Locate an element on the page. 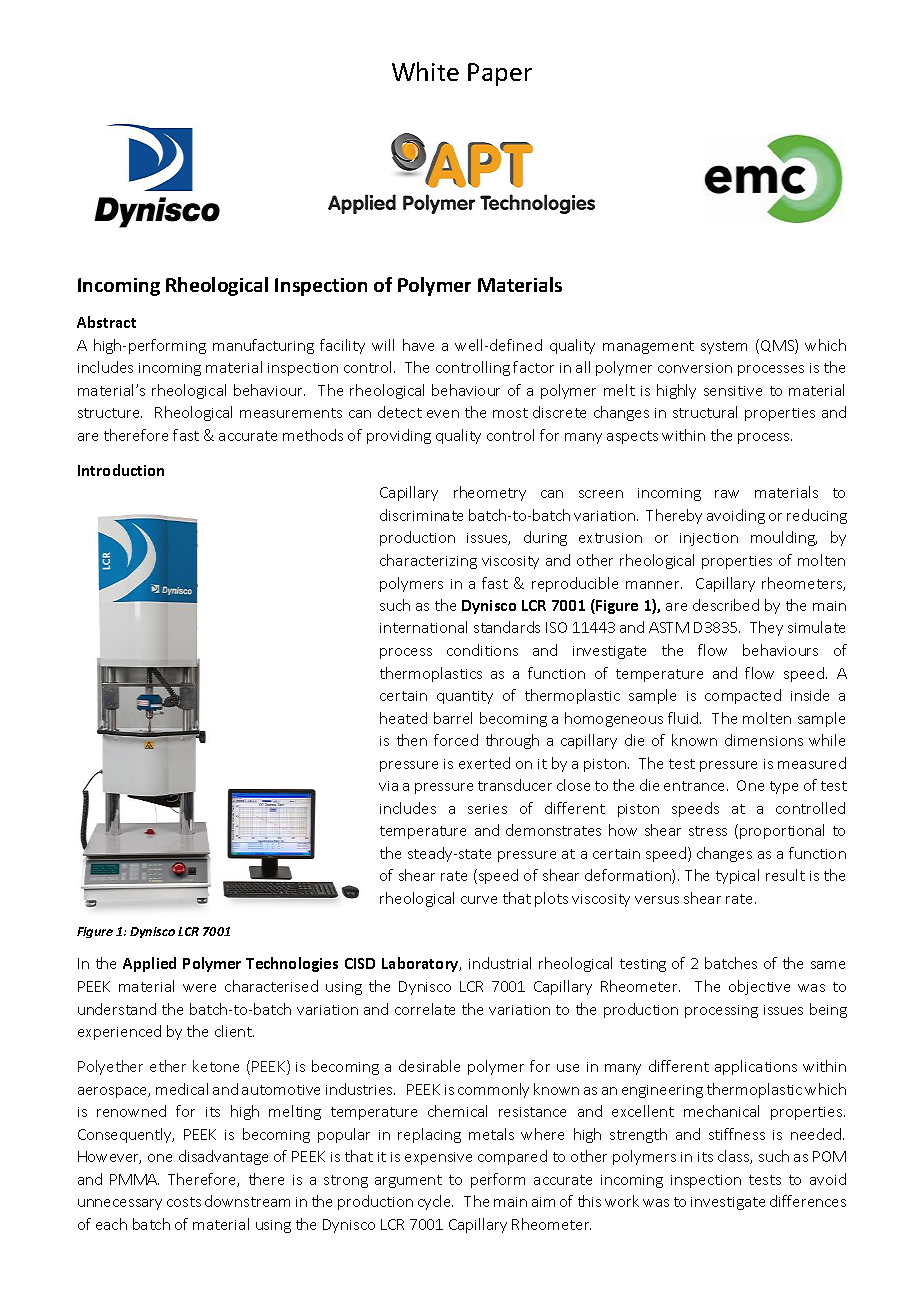 The width and height of the document is (924, 1308). heated is located at coordinates (403, 718).
